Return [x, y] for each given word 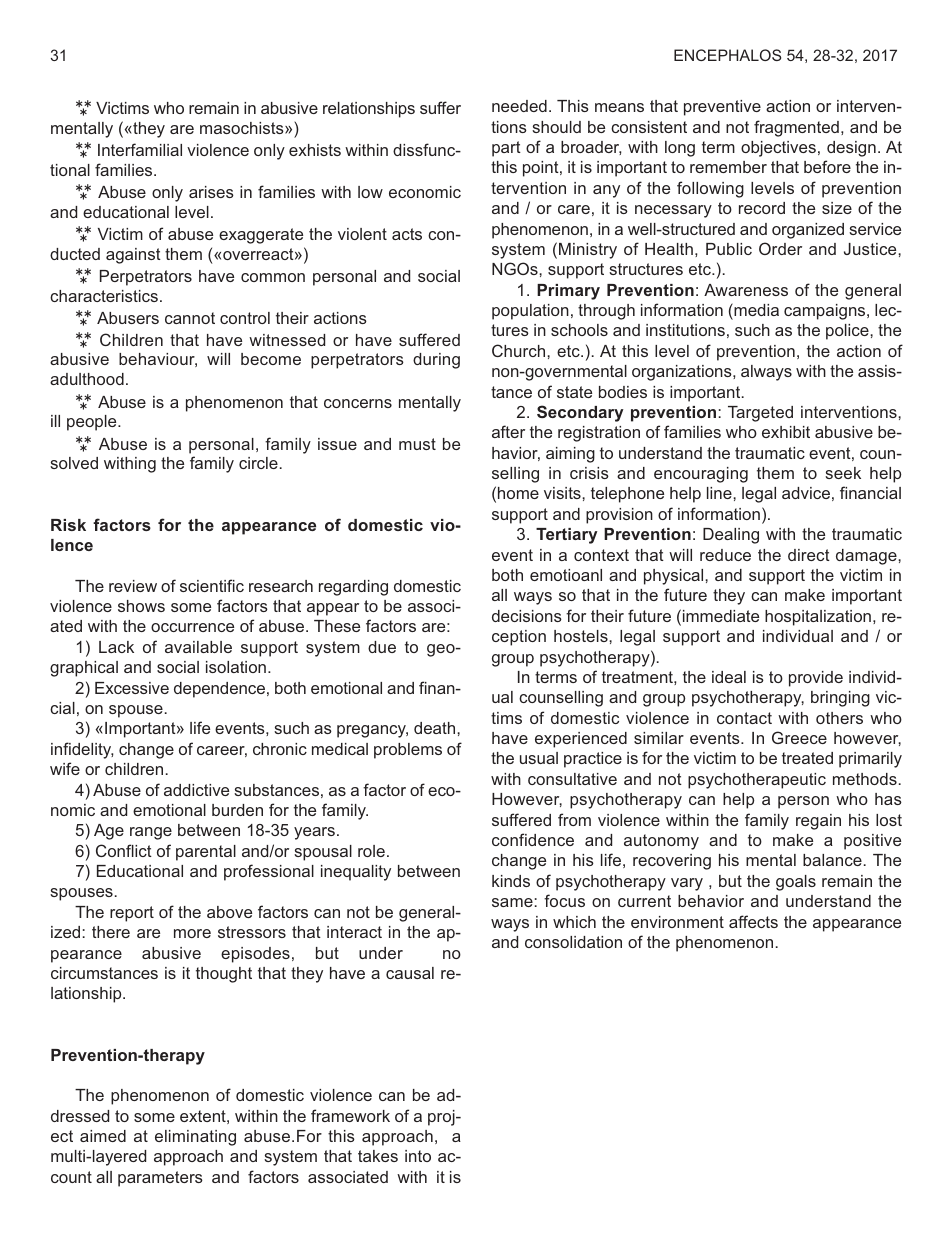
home [518, 493]
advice [806, 493]
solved [74, 463]
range [151, 833]
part [506, 149]
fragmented [796, 128]
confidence [533, 839]
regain [818, 822]
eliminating [195, 1138]
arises [211, 192]
